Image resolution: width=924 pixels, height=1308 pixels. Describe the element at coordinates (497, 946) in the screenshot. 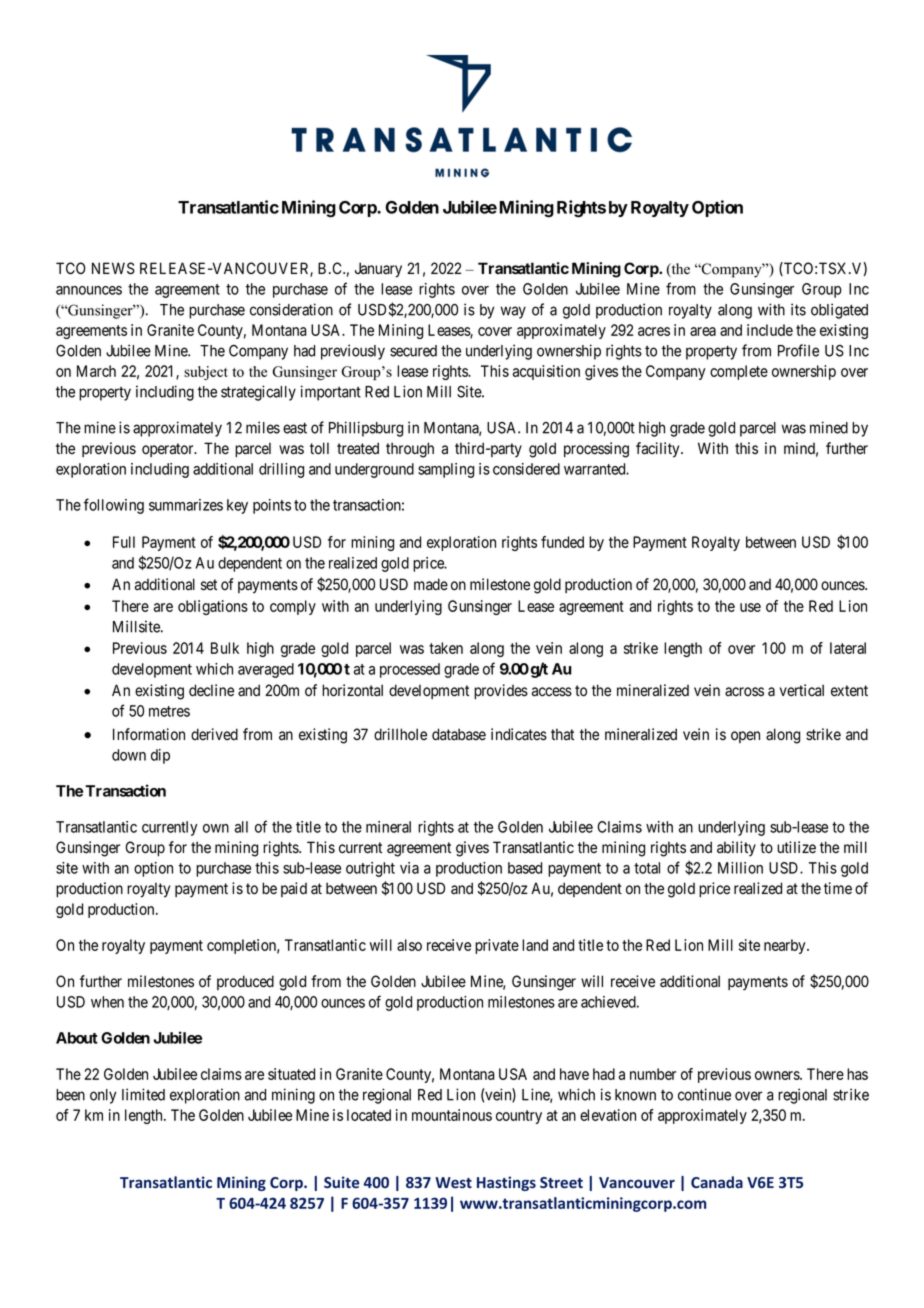

I see `private` at that location.
